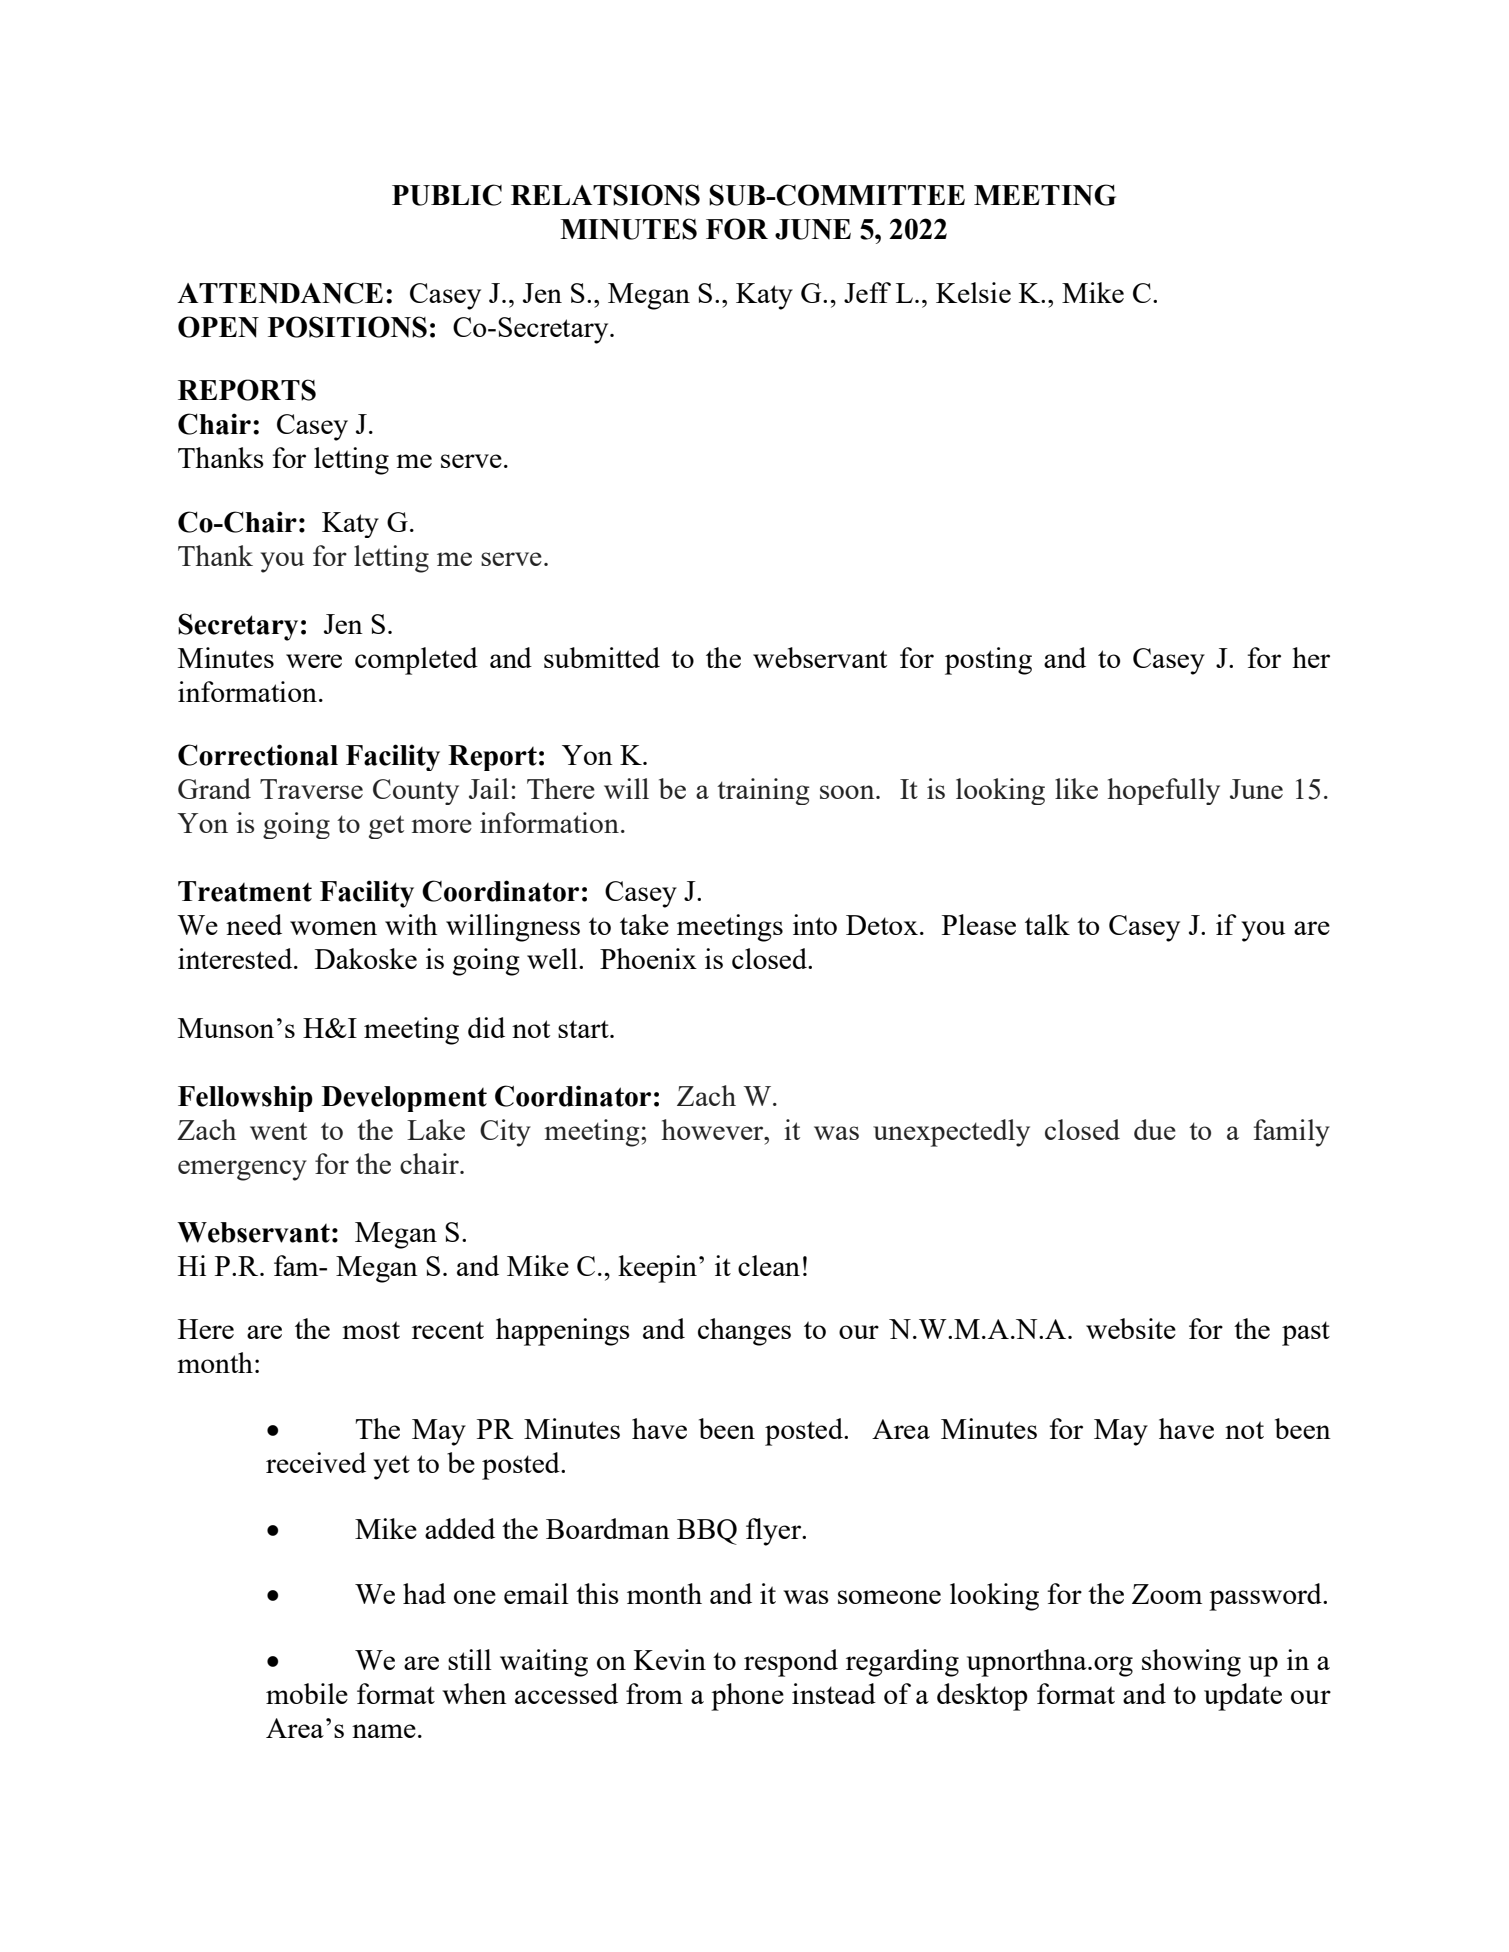 The height and width of the screenshot is (1952, 1509). Describe the element at coordinates (280, 293) in the screenshot. I see `ATTENDANCE` at that location.
